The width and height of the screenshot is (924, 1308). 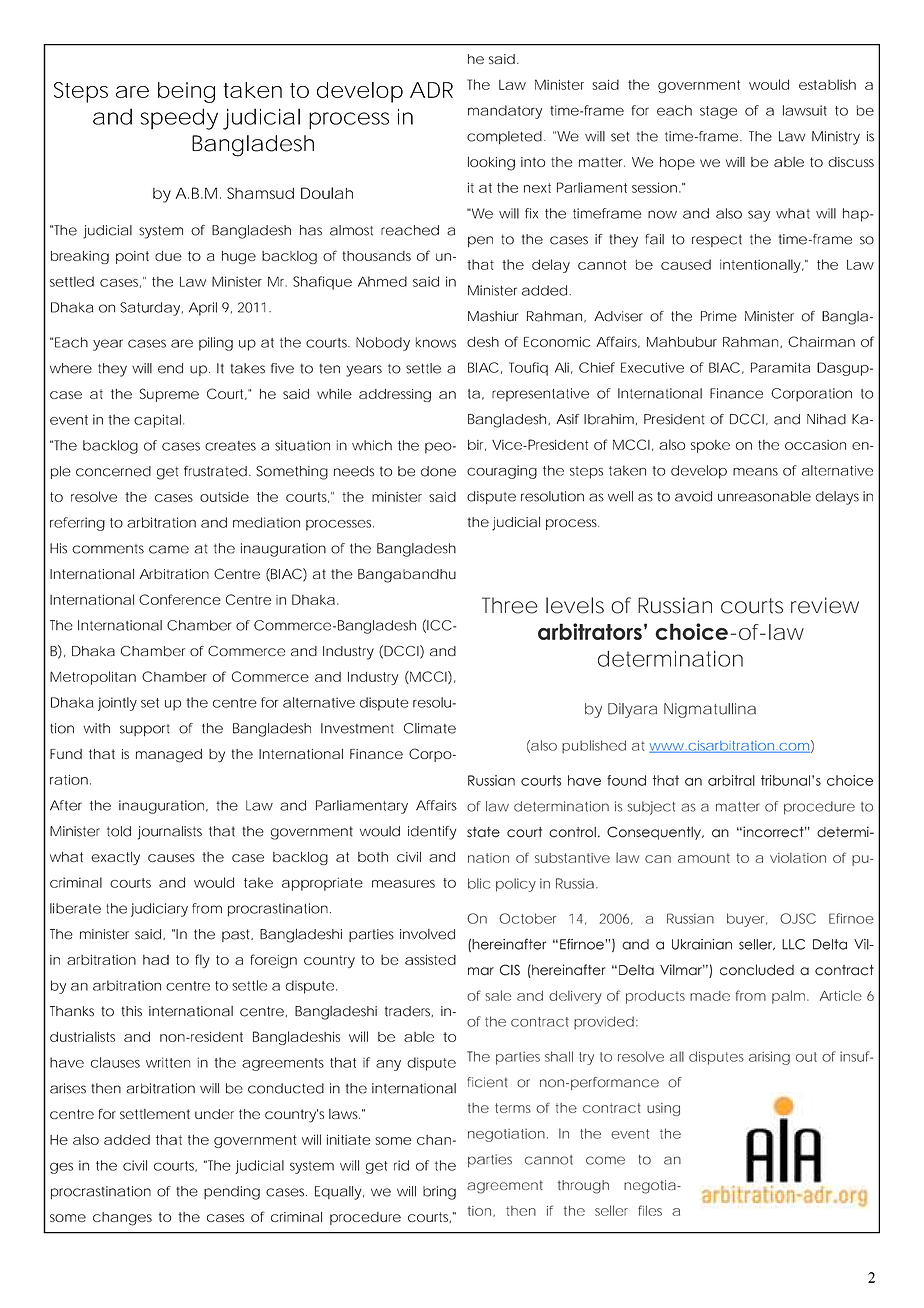 I want to click on Chairman, so click(x=821, y=341).
